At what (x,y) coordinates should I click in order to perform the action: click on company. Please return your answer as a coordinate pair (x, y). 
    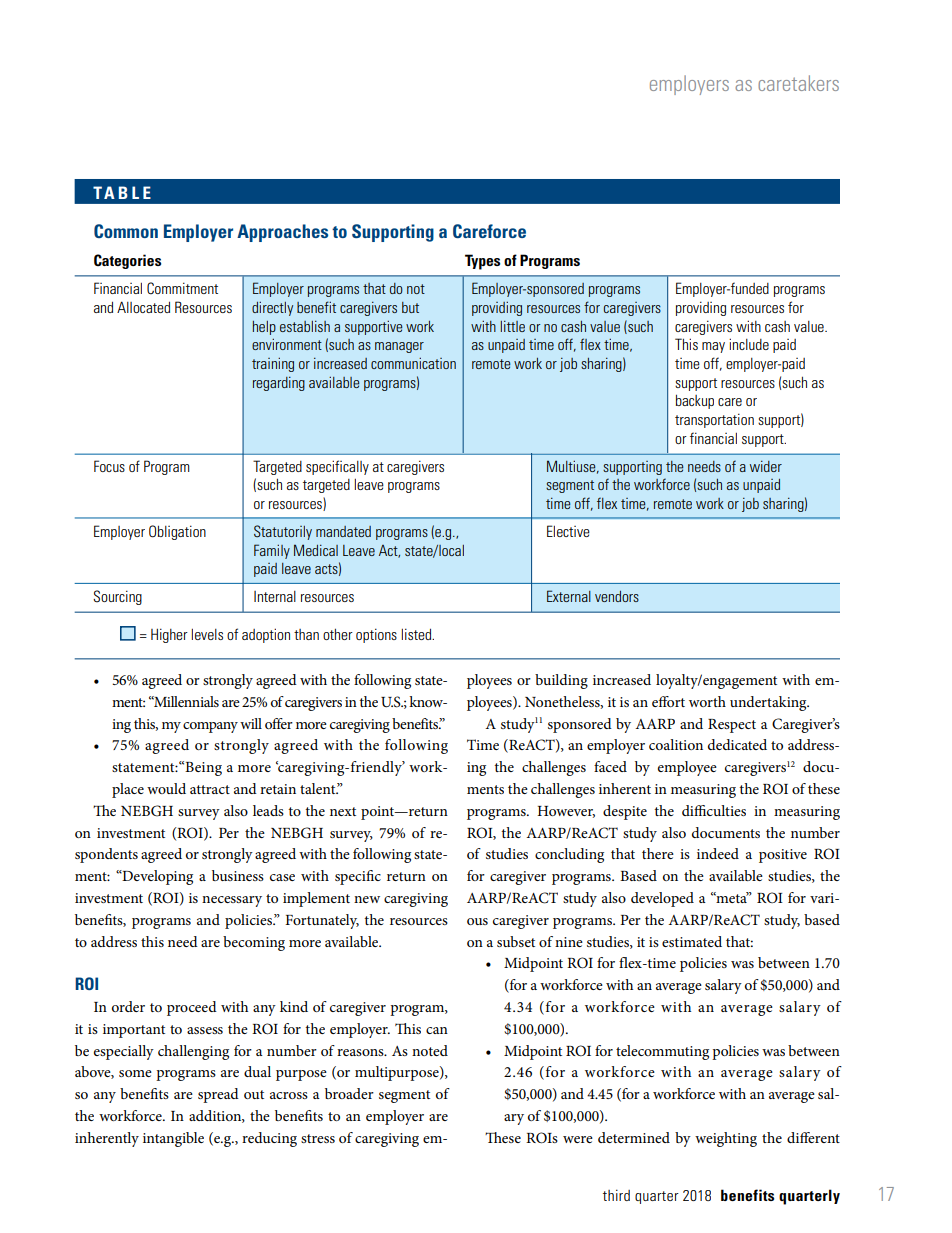
    Looking at the image, I should click on (210, 727).
